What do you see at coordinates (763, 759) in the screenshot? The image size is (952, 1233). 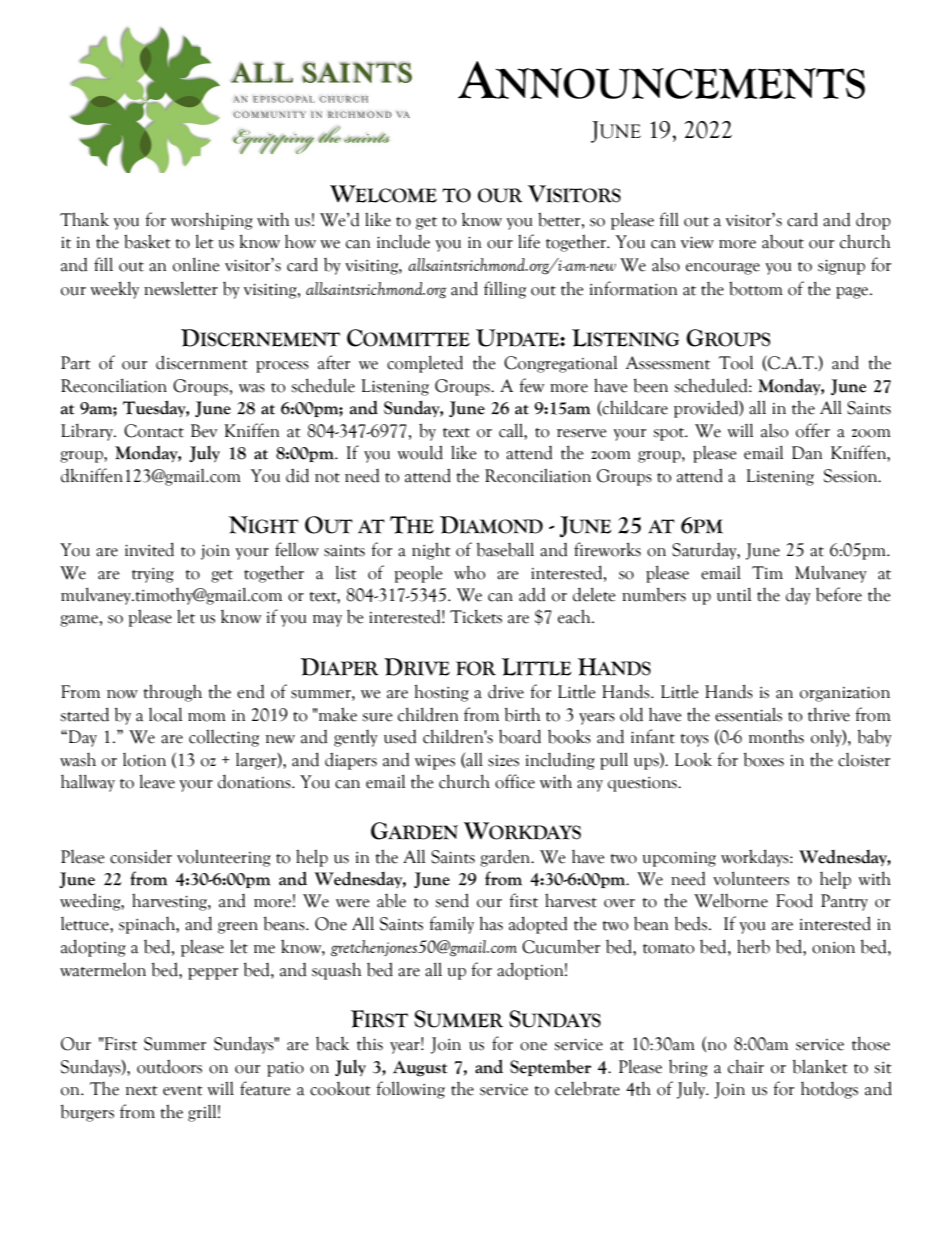 I see `boxes` at bounding box center [763, 759].
